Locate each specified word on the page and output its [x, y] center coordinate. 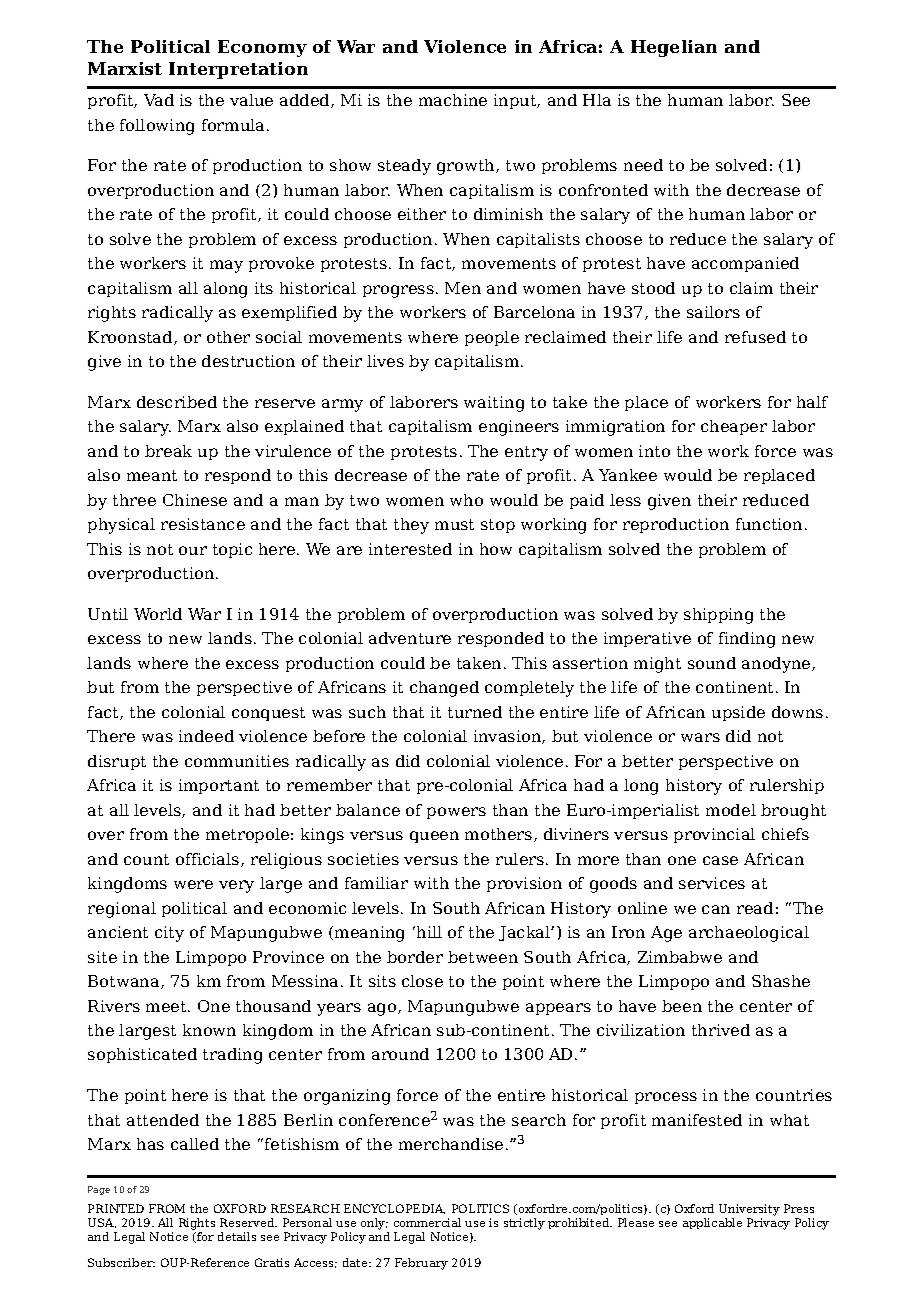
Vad [159, 100]
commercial [427, 1222]
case [720, 860]
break [168, 451]
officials [209, 860]
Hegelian [674, 48]
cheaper [734, 427]
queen [434, 837]
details [237, 1236]
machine [453, 100]
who [466, 500]
